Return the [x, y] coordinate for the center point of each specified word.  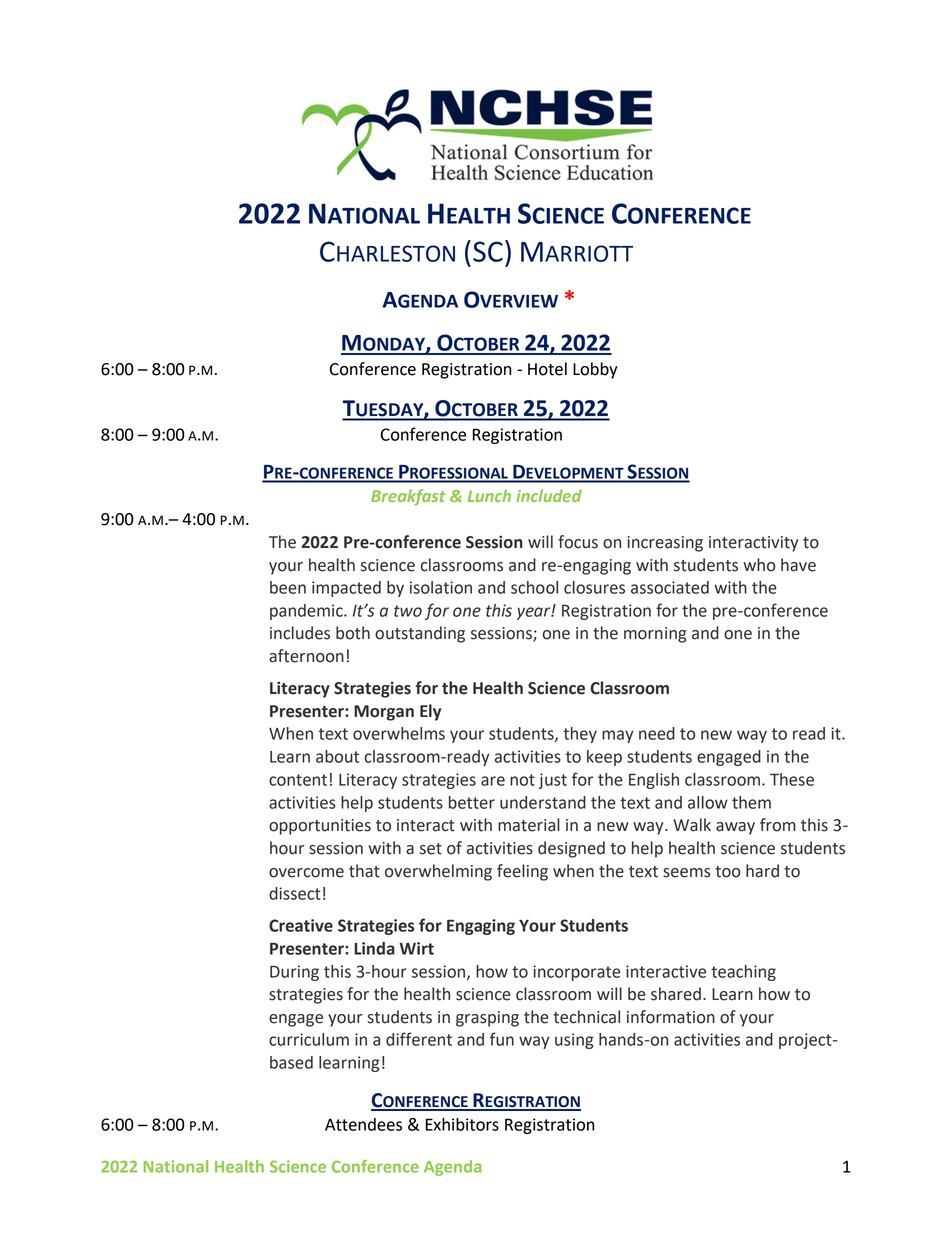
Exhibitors [462, 1124]
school [534, 587]
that [364, 871]
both [353, 633]
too [727, 872]
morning [655, 635]
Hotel [547, 369]
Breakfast [408, 497]
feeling [522, 872]
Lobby [595, 370]
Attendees [363, 1124]
